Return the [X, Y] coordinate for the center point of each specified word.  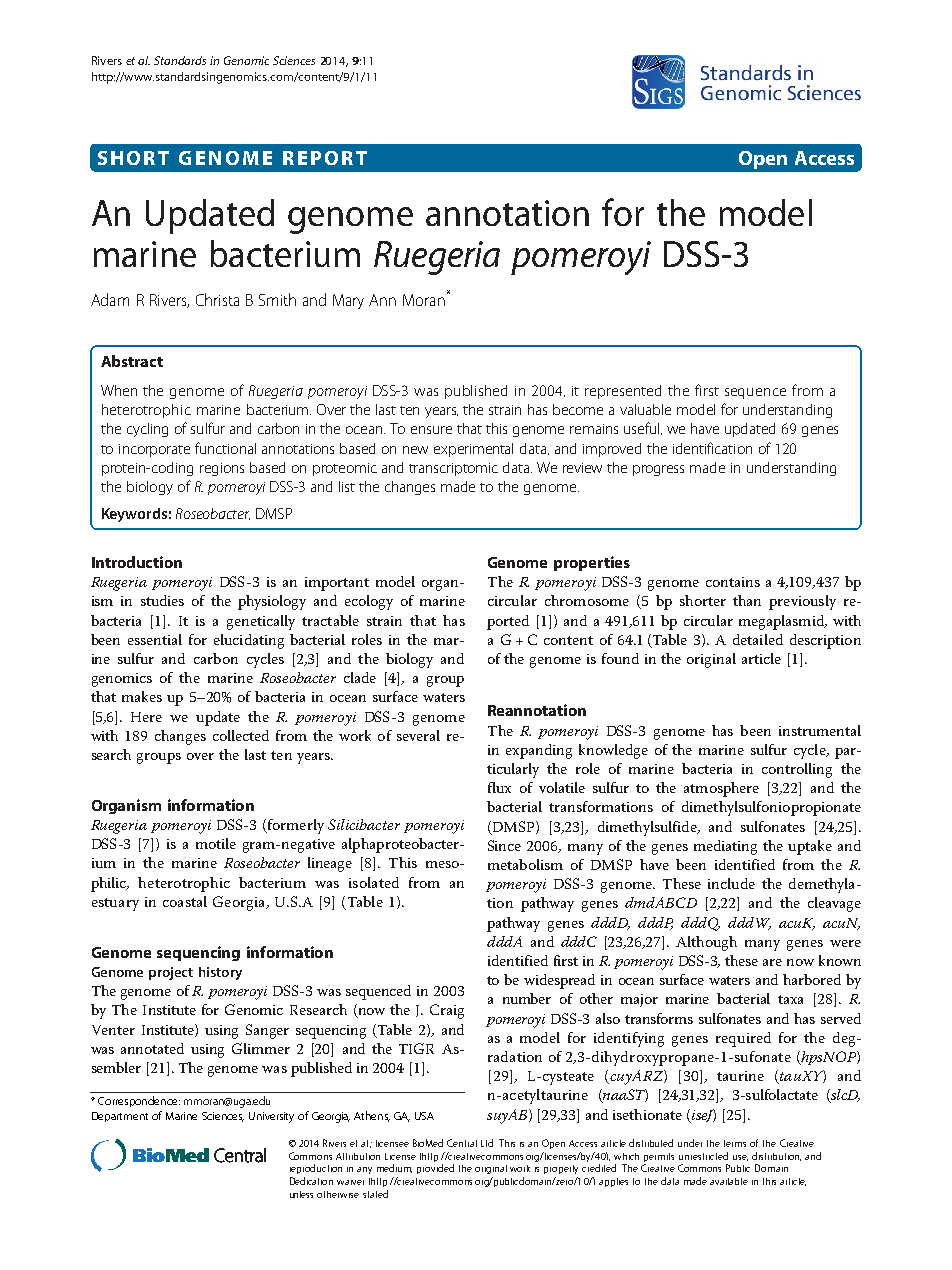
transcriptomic [453, 469]
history [220, 973]
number [527, 998]
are [772, 962]
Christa [217, 299]
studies [162, 600]
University [271, 1117]
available [729, 1181]
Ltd [487, 1143]
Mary [348, 301]
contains [733, 582]
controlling [797, 770]
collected [241, 735]
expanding [539, 751]
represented [623, 392]
